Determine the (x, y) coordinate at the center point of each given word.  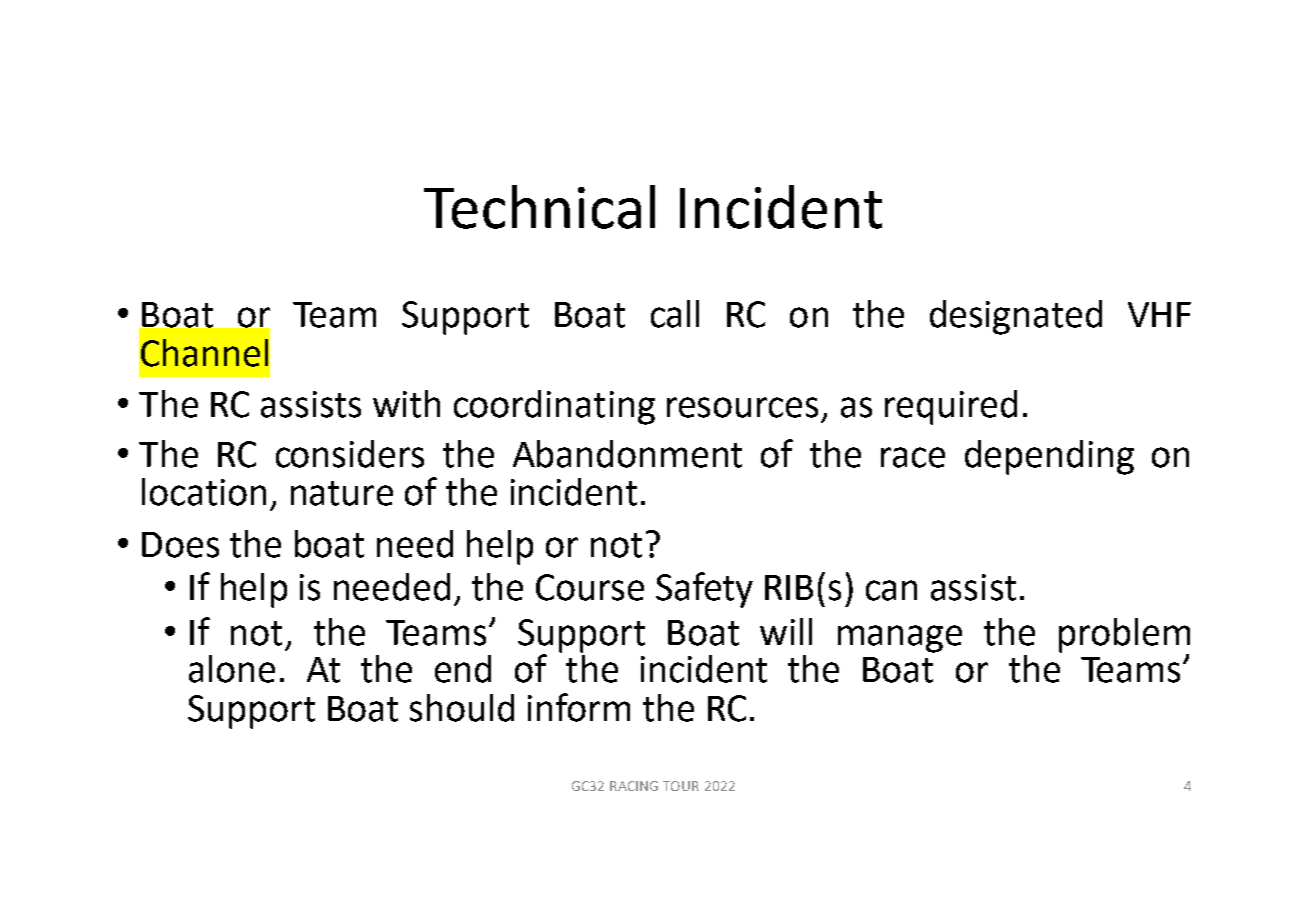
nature (342, 493)
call (675, 314)
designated (1016, 317)
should (462, 708)
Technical (539, 207)
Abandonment (627, 454)
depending (1049, 457)
